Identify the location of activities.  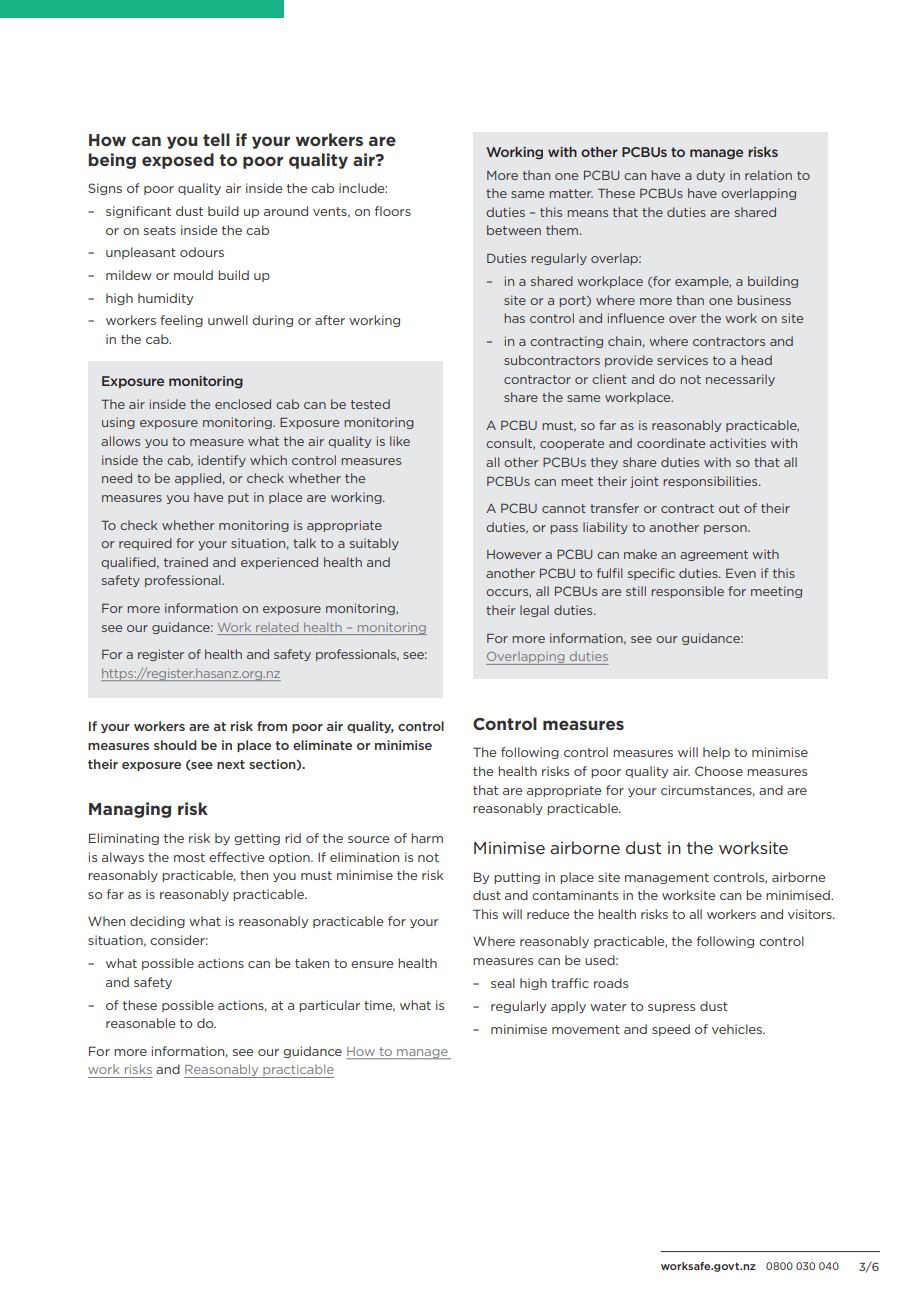
(738, 443).
